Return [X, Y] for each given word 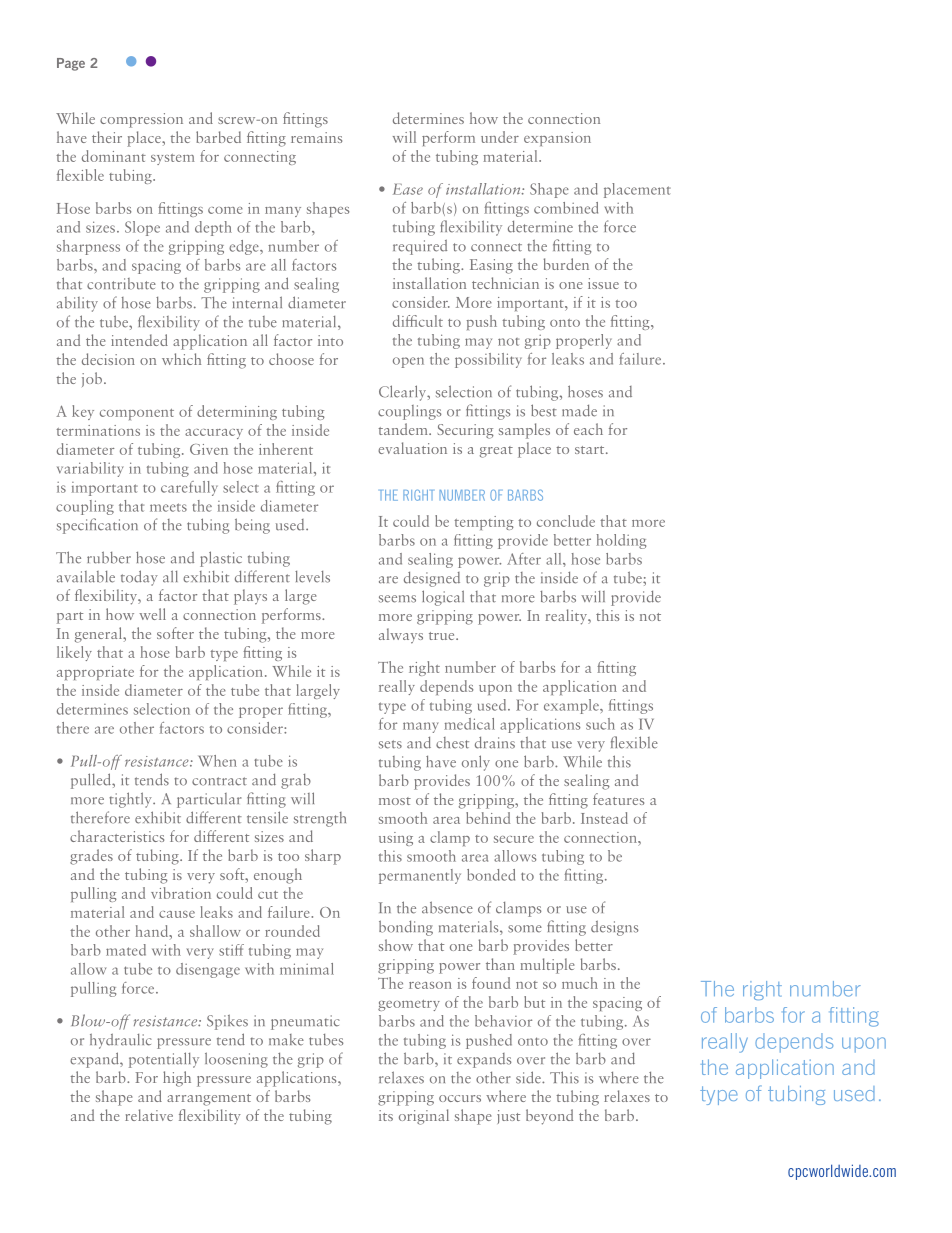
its [386, 1115]
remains [316, 137]
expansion [557, 139]
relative [149, 1115]
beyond [549, 1117]
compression [141, 120]
